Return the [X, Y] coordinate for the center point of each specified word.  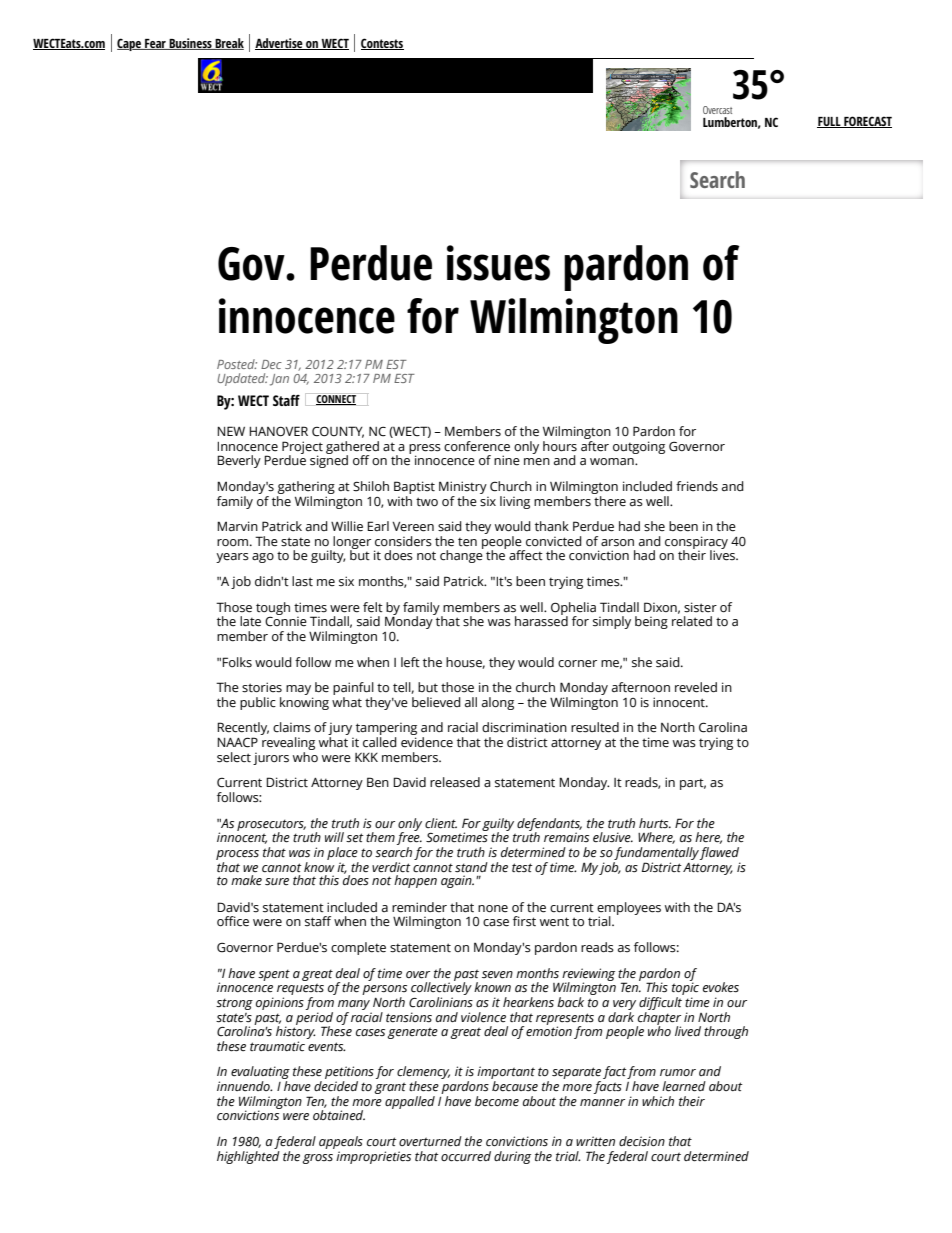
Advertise [280, 44]
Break [228, 44]
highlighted [248, 1156]
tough [273, 609]
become [497, 1101]
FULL [830, 122]
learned [684, 1086]
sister [700, 607]
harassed [541, 620]
